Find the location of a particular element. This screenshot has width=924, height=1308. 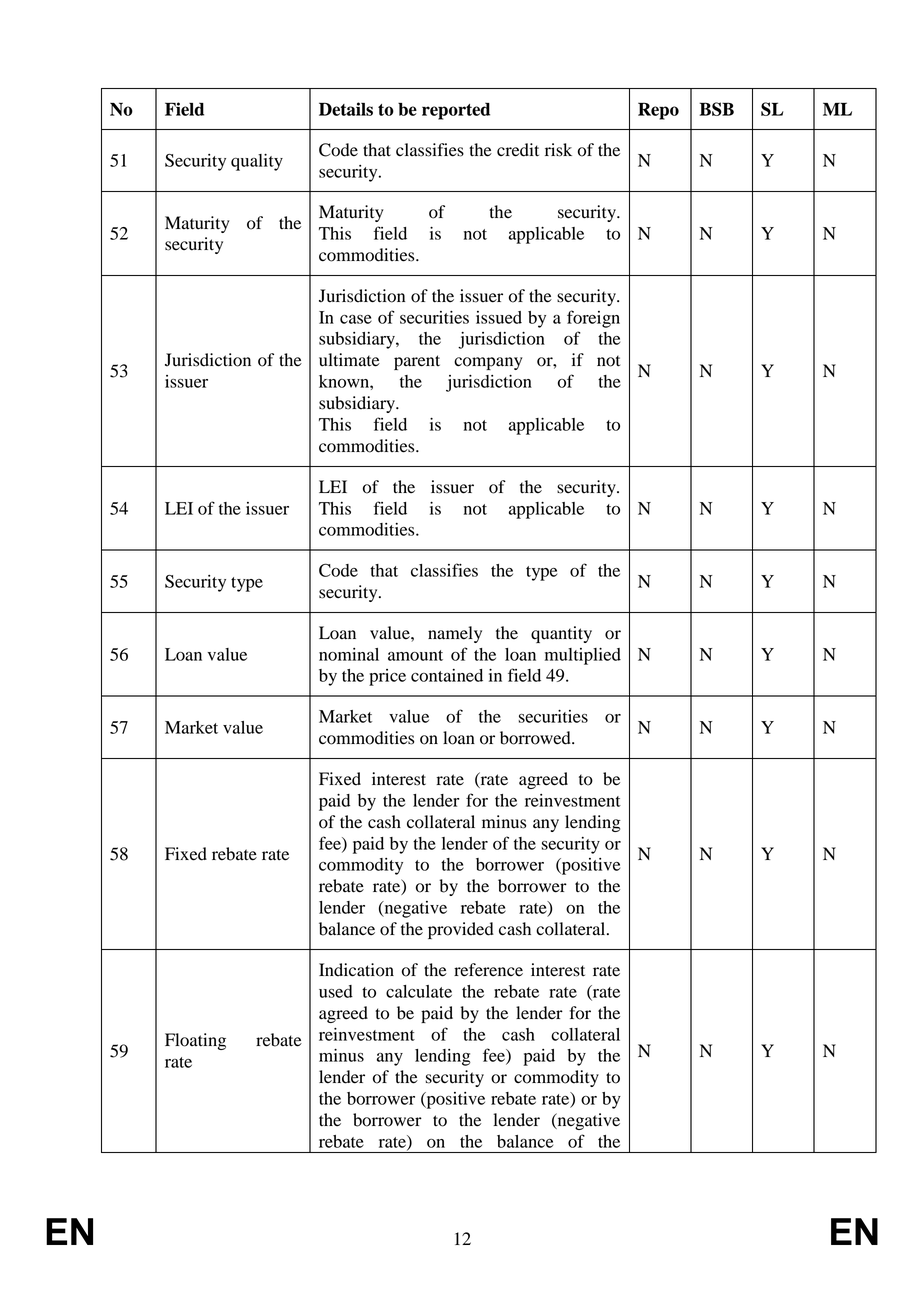

credit is located at coordinates (518, 150).
